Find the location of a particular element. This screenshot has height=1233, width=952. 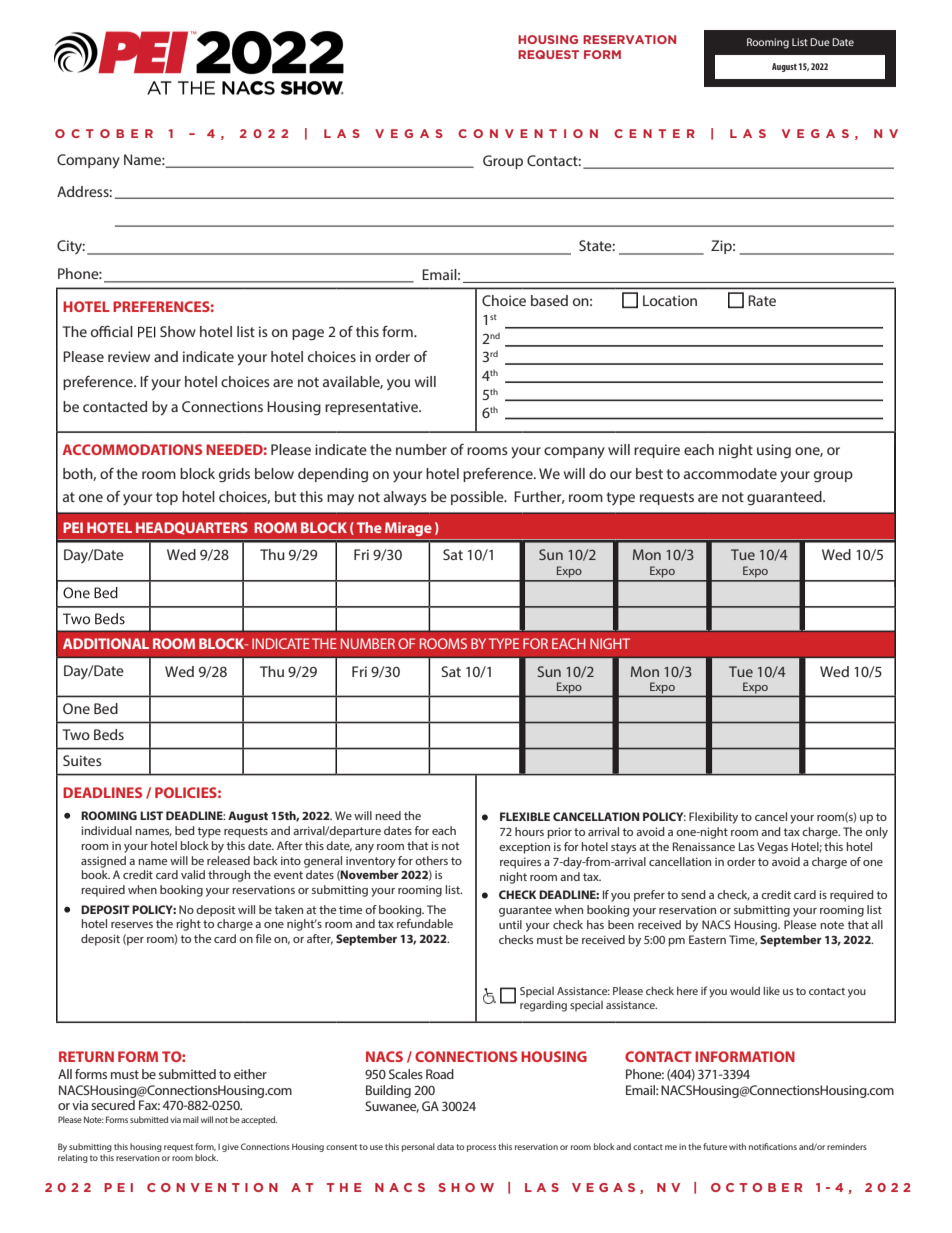

best is located at coordinates (649, 473).
